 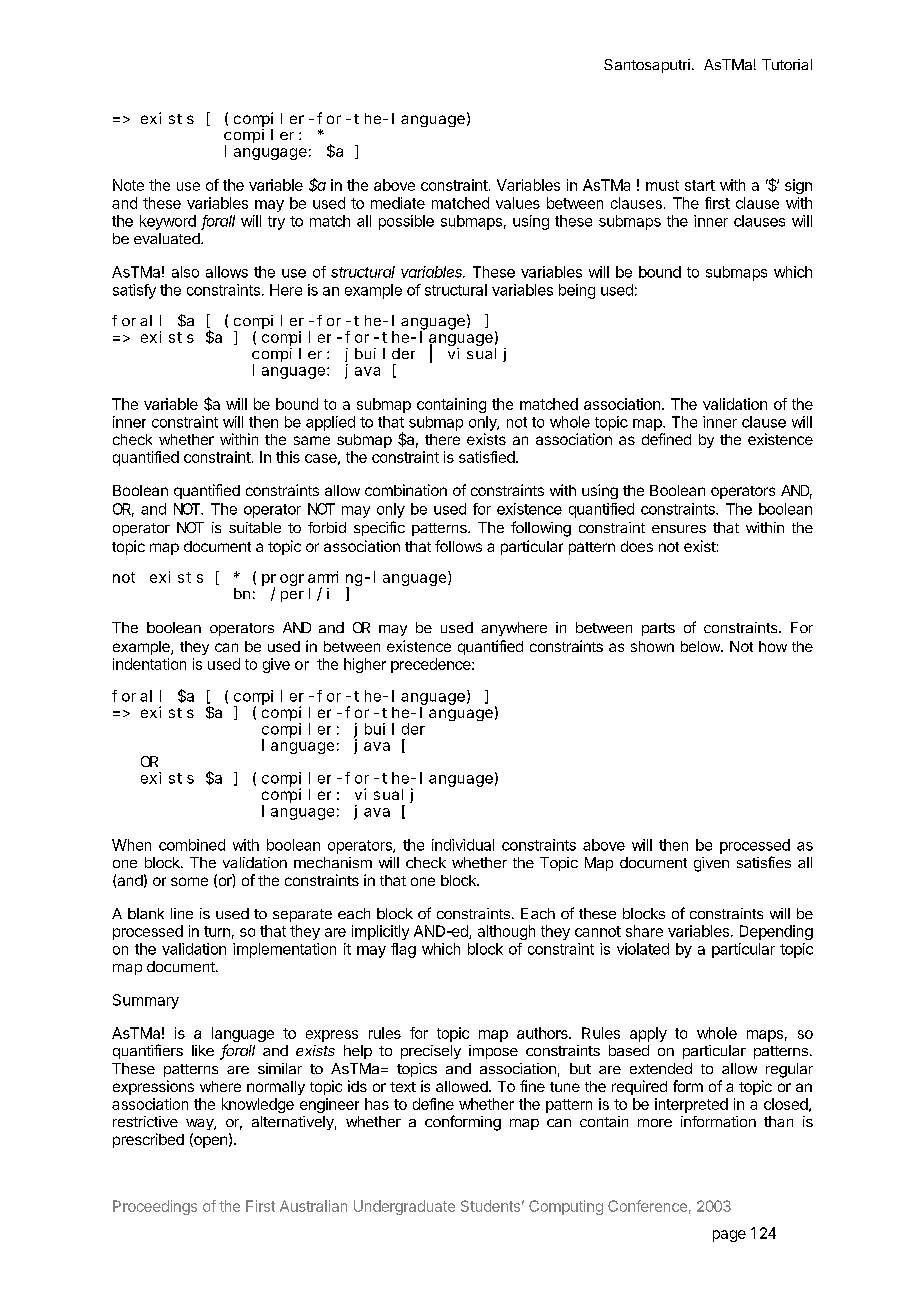 What do you see at coordinates (404, 1207) in the screenshot?
I see `Undergraduate` at bounding box center [404, 1207].
